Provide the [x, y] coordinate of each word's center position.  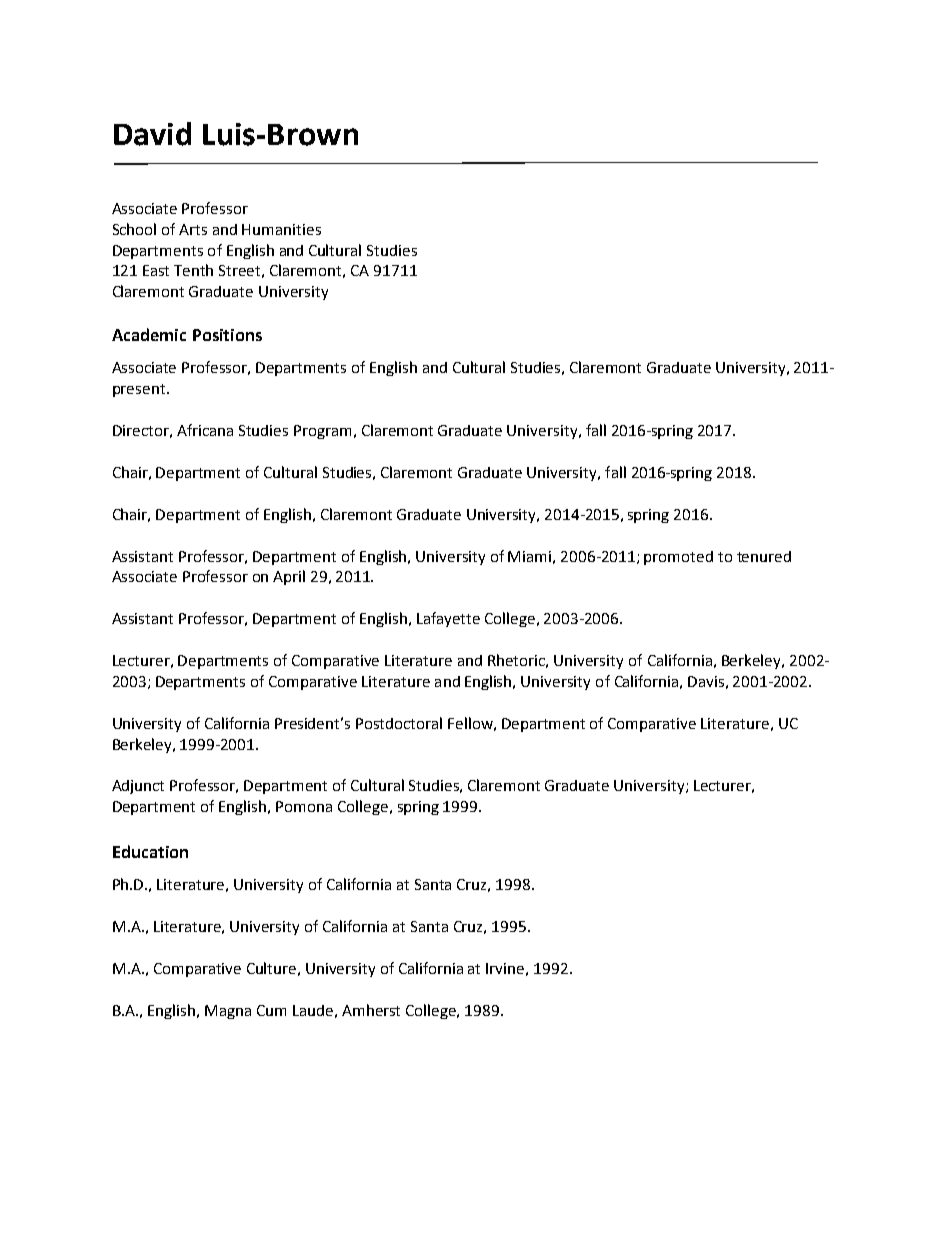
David [152, 134]
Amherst [371, 1010]
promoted [678, 558]
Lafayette [448, 619]
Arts [193, 229]
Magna [228, 1012]
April [289, 577]
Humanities [281, 229]
